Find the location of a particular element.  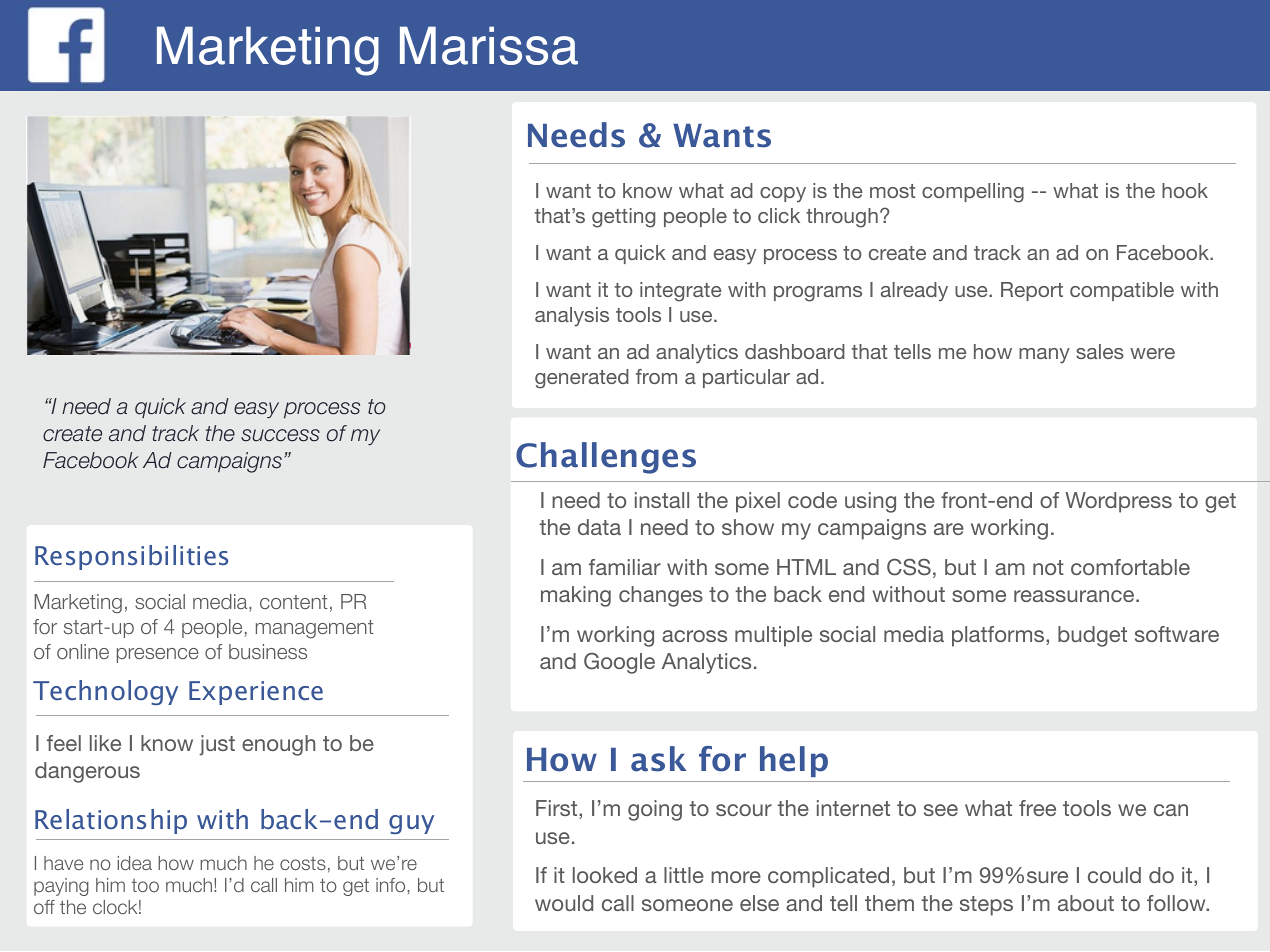

copy is located at coordinates (783, 195).
